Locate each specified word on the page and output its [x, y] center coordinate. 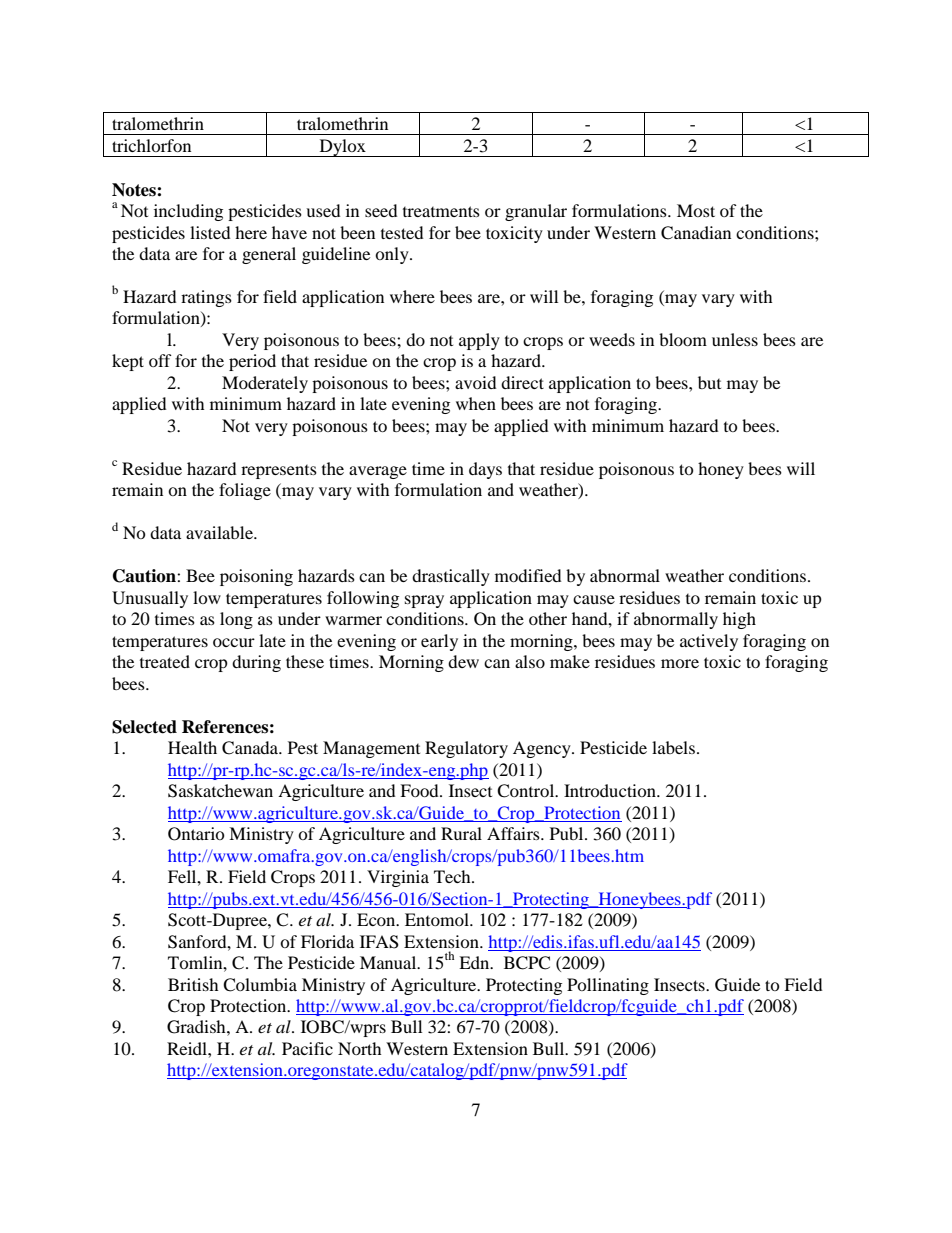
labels [673, 747]
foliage [245, 491]
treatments [441, 211]
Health [192, 747]
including [188, 212]
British [193, 984]
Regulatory [466, 749]
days [485, 470]
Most [696, 210]
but [709, 382]
